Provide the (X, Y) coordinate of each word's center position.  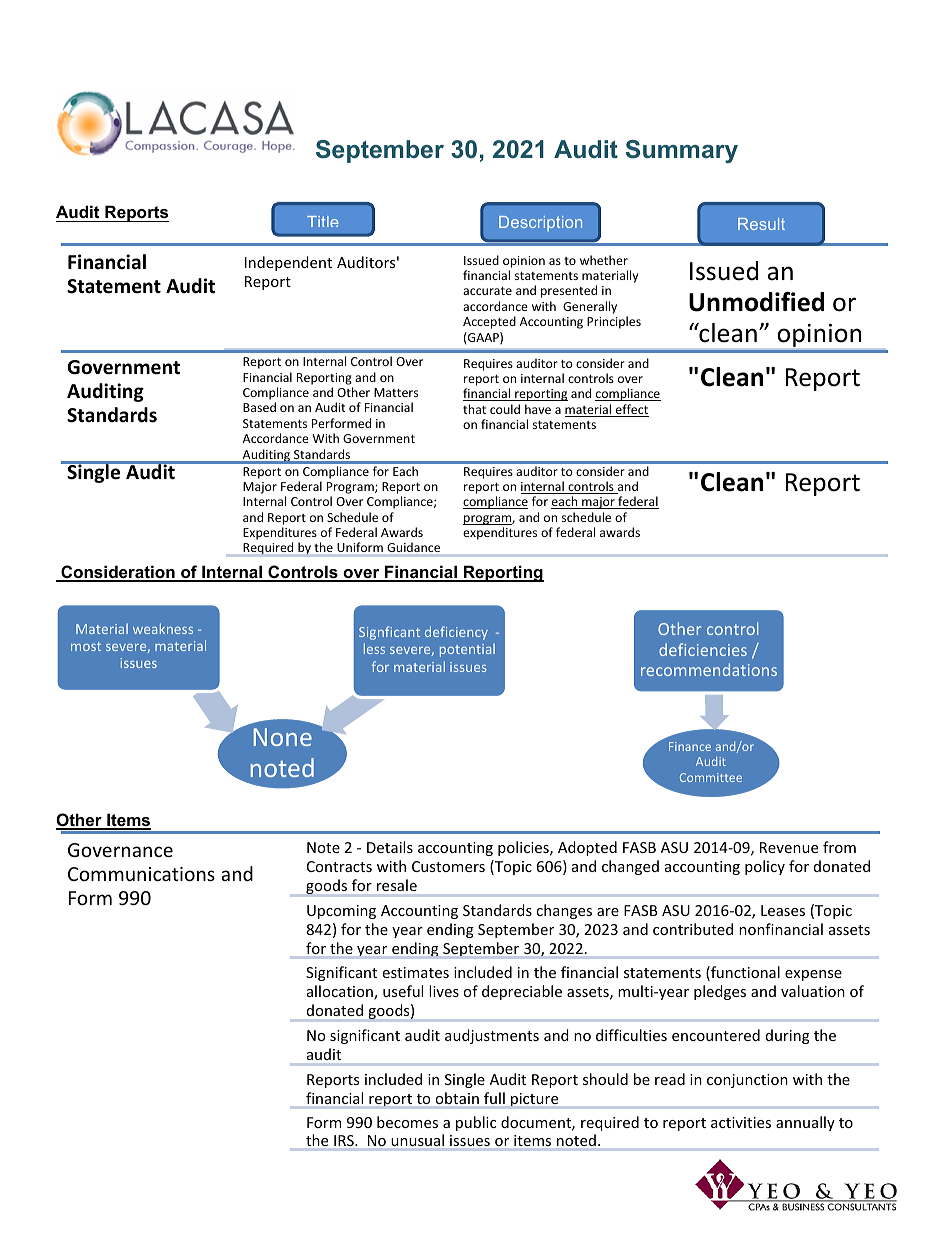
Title (323, 221)
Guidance (413, 547)
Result (761, 224)
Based (259, 407)
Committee (711, 777)
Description (540, 223)
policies (524, 848)
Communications (141, 874)
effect (631, 410)
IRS (345, 1140)
